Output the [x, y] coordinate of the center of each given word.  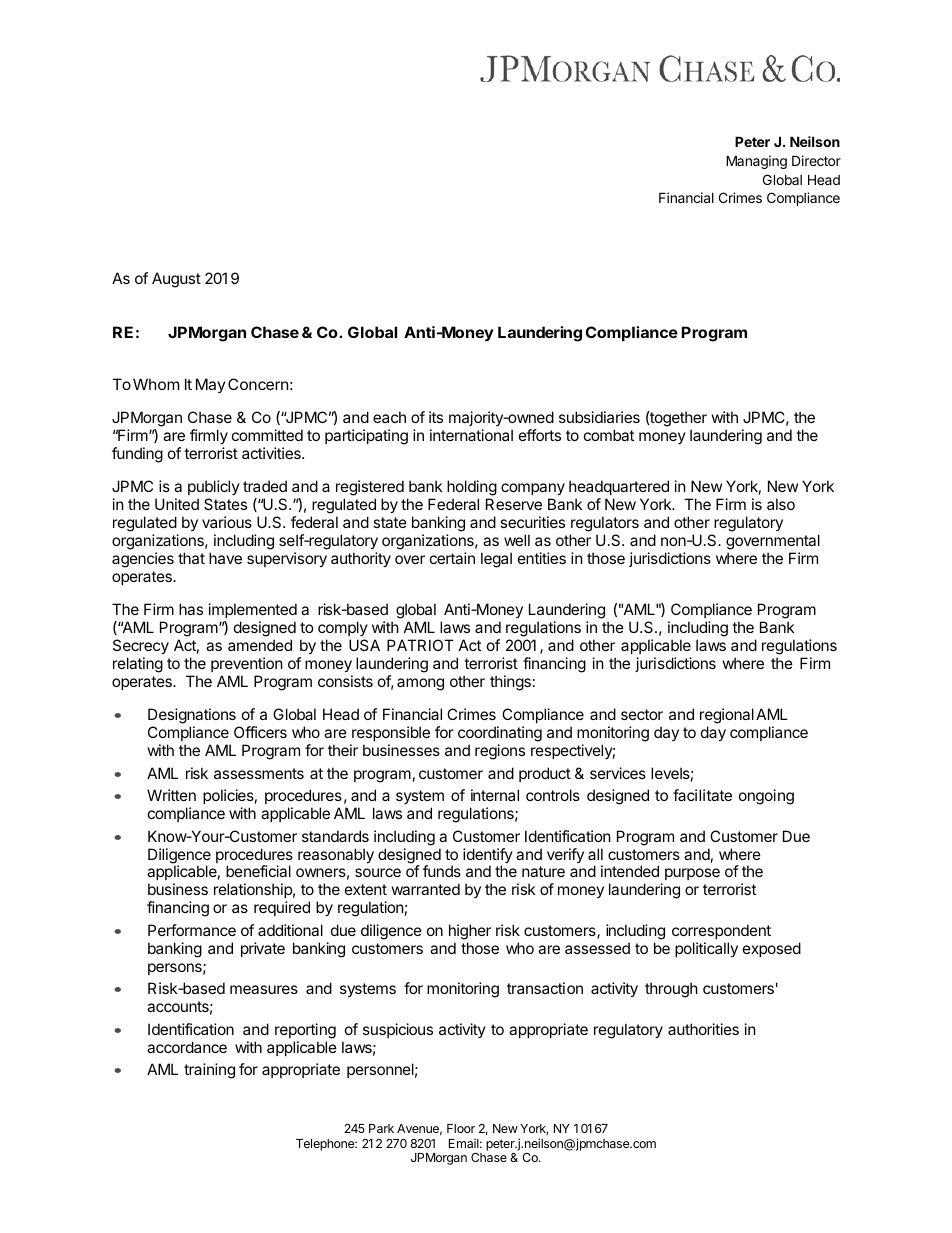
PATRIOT [420, 645]
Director [816, 160]
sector [642, 714]
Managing [756, 162]
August [176, 280]
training [209, 1071]
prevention [247, 664]
